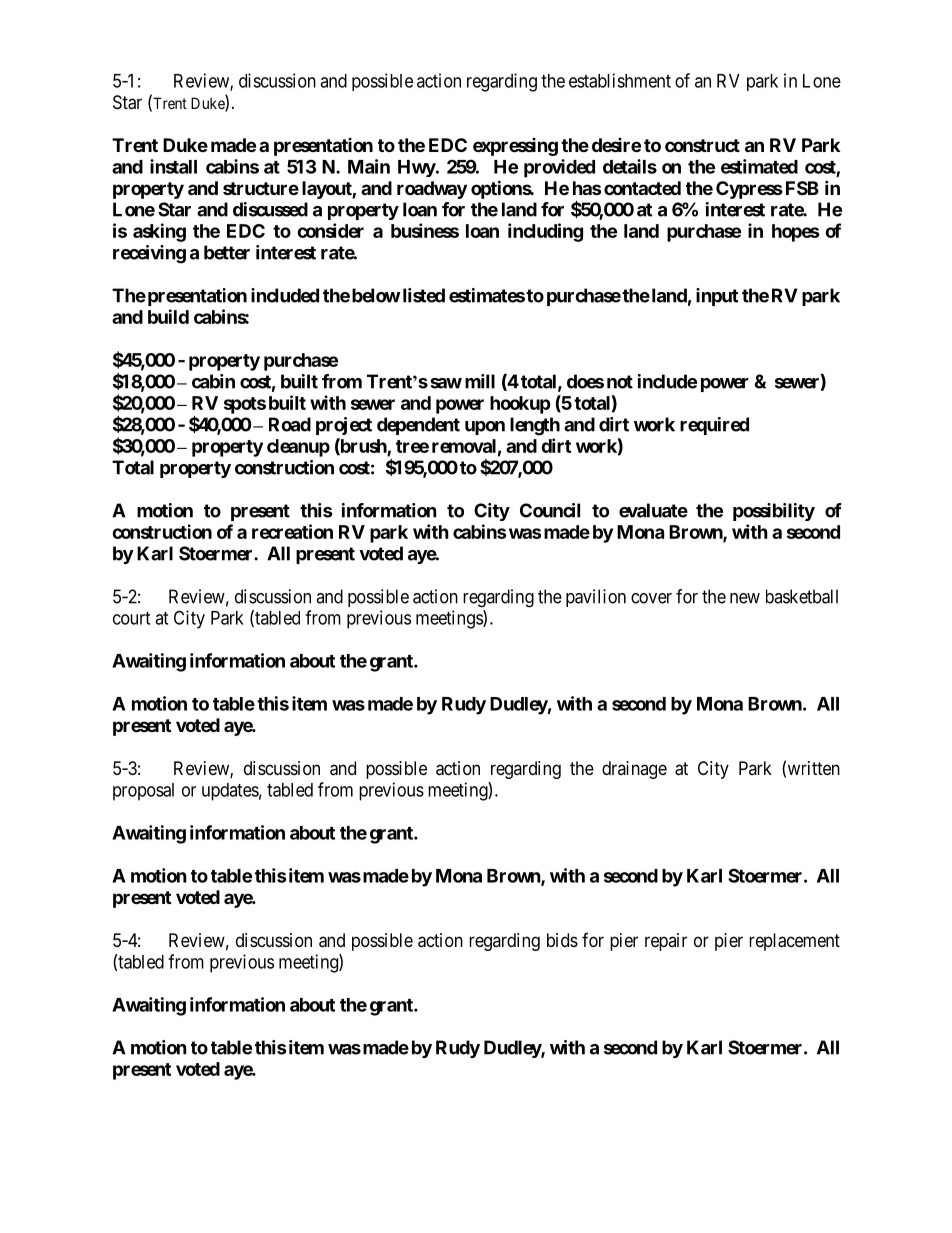 The image size is (952, 1233). What do you see at coordinates (227, 252) in the image?
I see `better` at bounding box center [227, 252].
